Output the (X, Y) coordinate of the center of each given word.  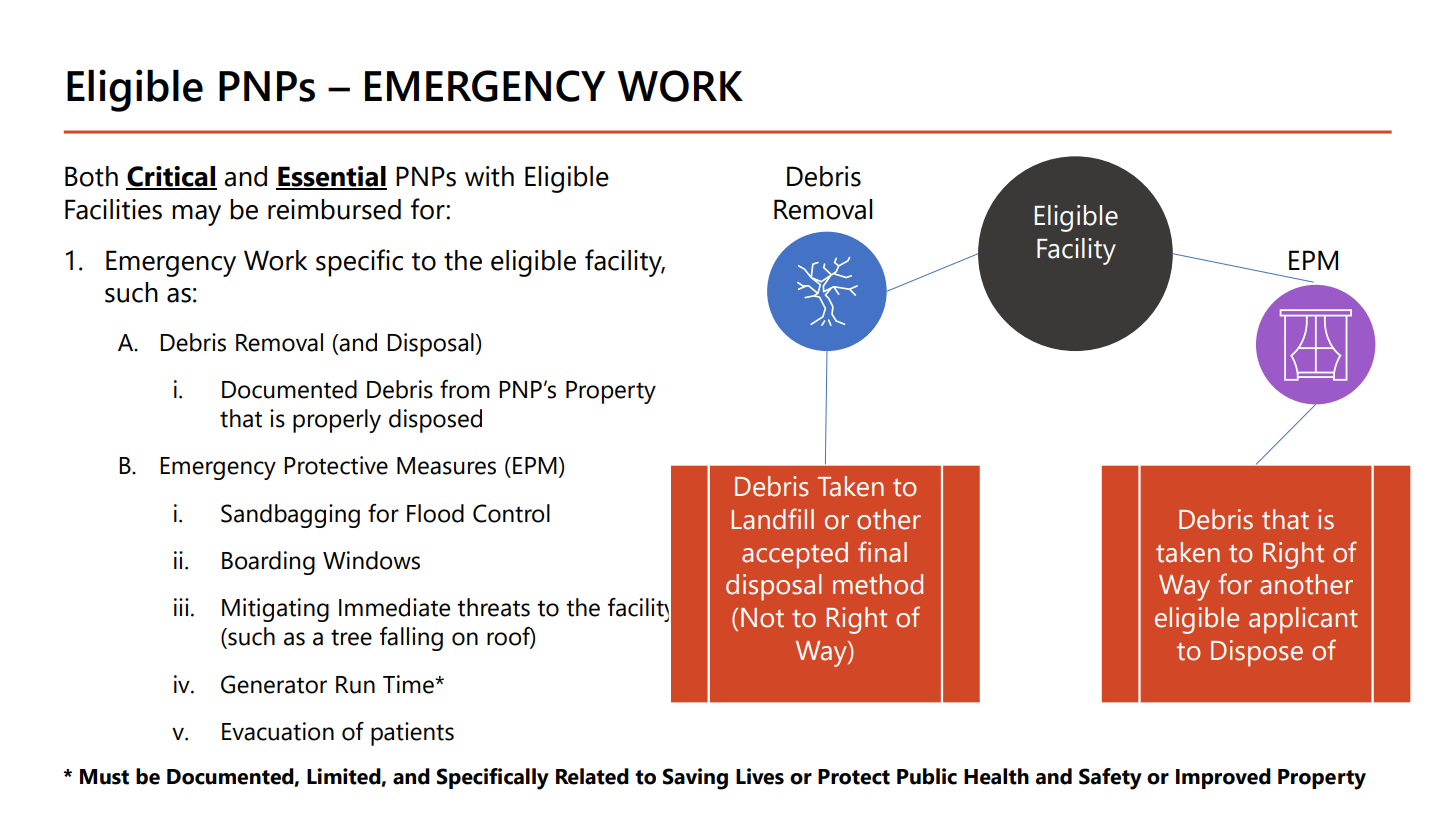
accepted (795, 555)
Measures (446, 466)
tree (351, 637)
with (489, 176)
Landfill (772, 519)
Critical (171, 177)
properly (337, 421)
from (465, 389)
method (878, 584)
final (882, 552)
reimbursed (334, 209)
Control (511, 513)
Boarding (268, 563)
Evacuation (278, 731)
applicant (1303, 620)
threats (493, 607)
